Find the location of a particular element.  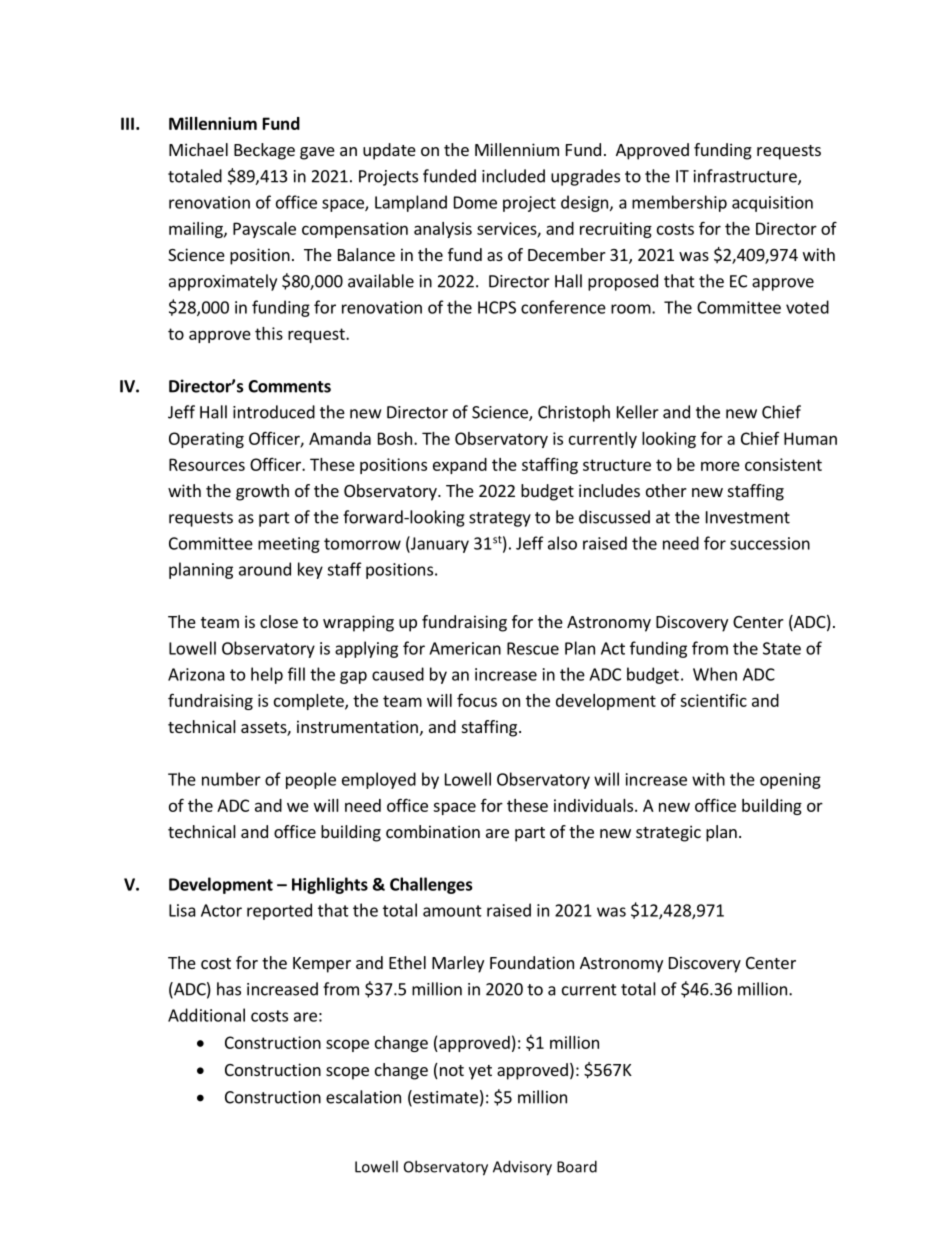

included is located at coordinates (513, 176).
